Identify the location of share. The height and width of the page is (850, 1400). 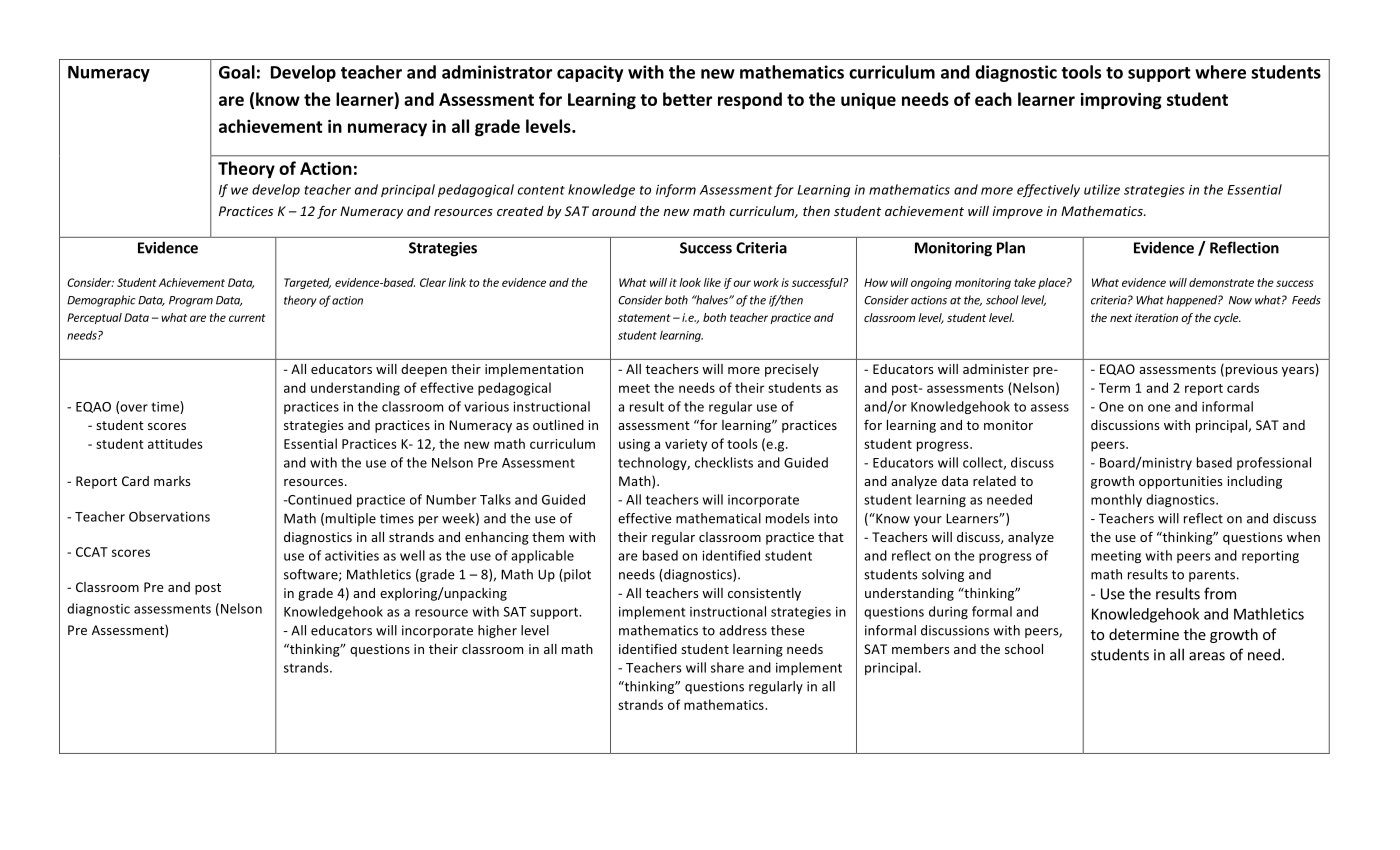
(727, 667).
